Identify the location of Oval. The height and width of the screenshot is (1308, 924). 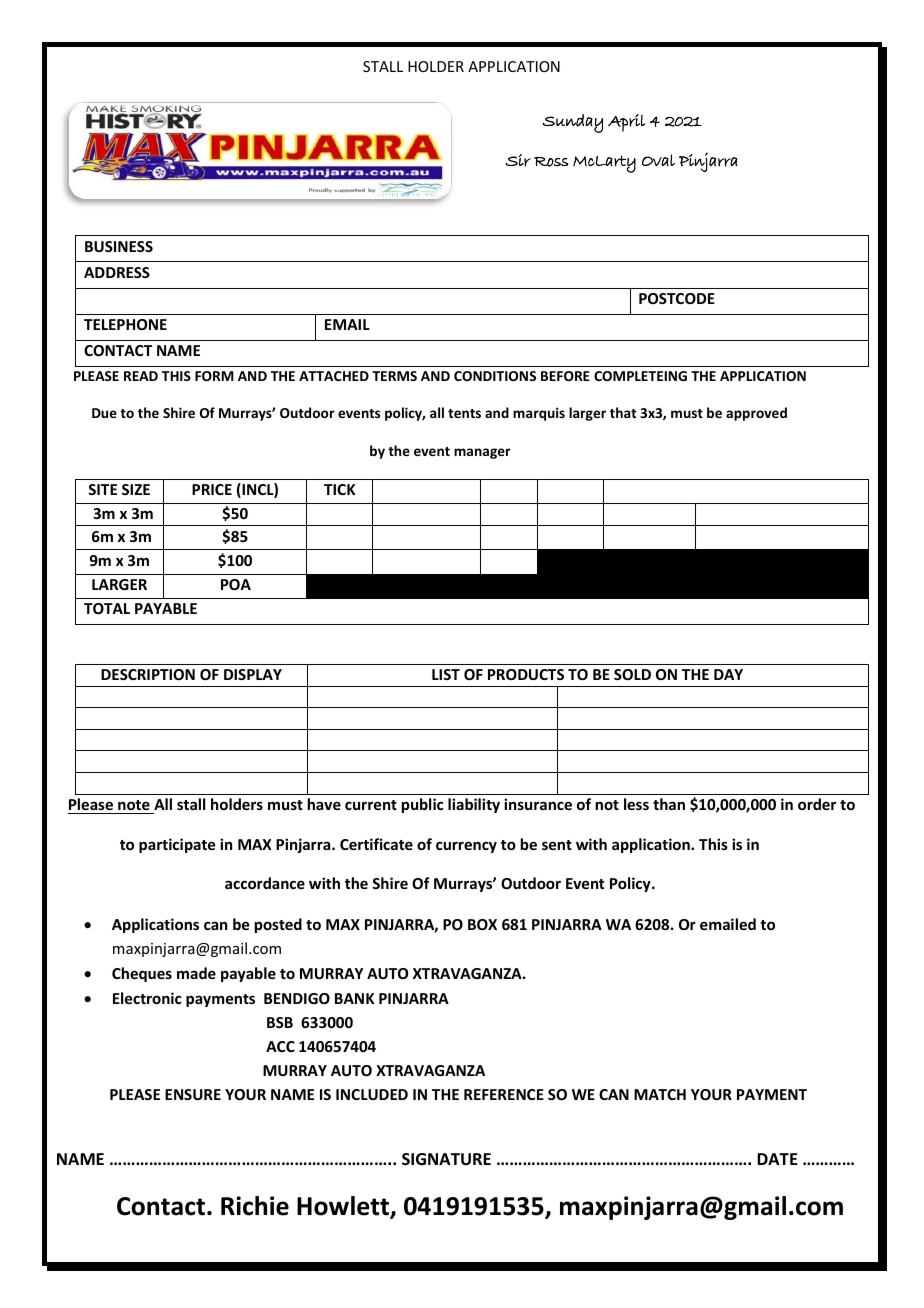
(658, 160).
